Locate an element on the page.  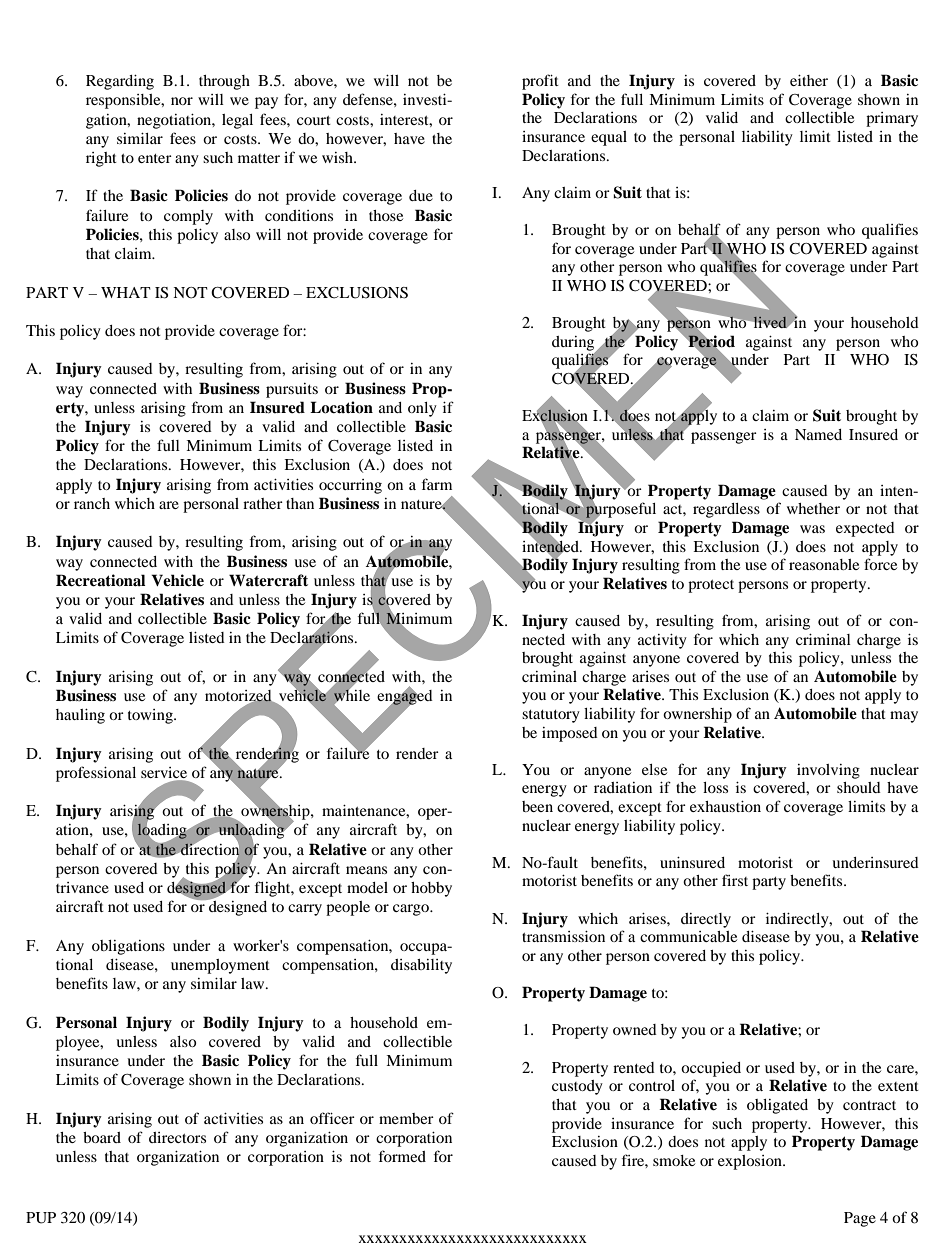
formed is located at coordinates (402, 1156).
